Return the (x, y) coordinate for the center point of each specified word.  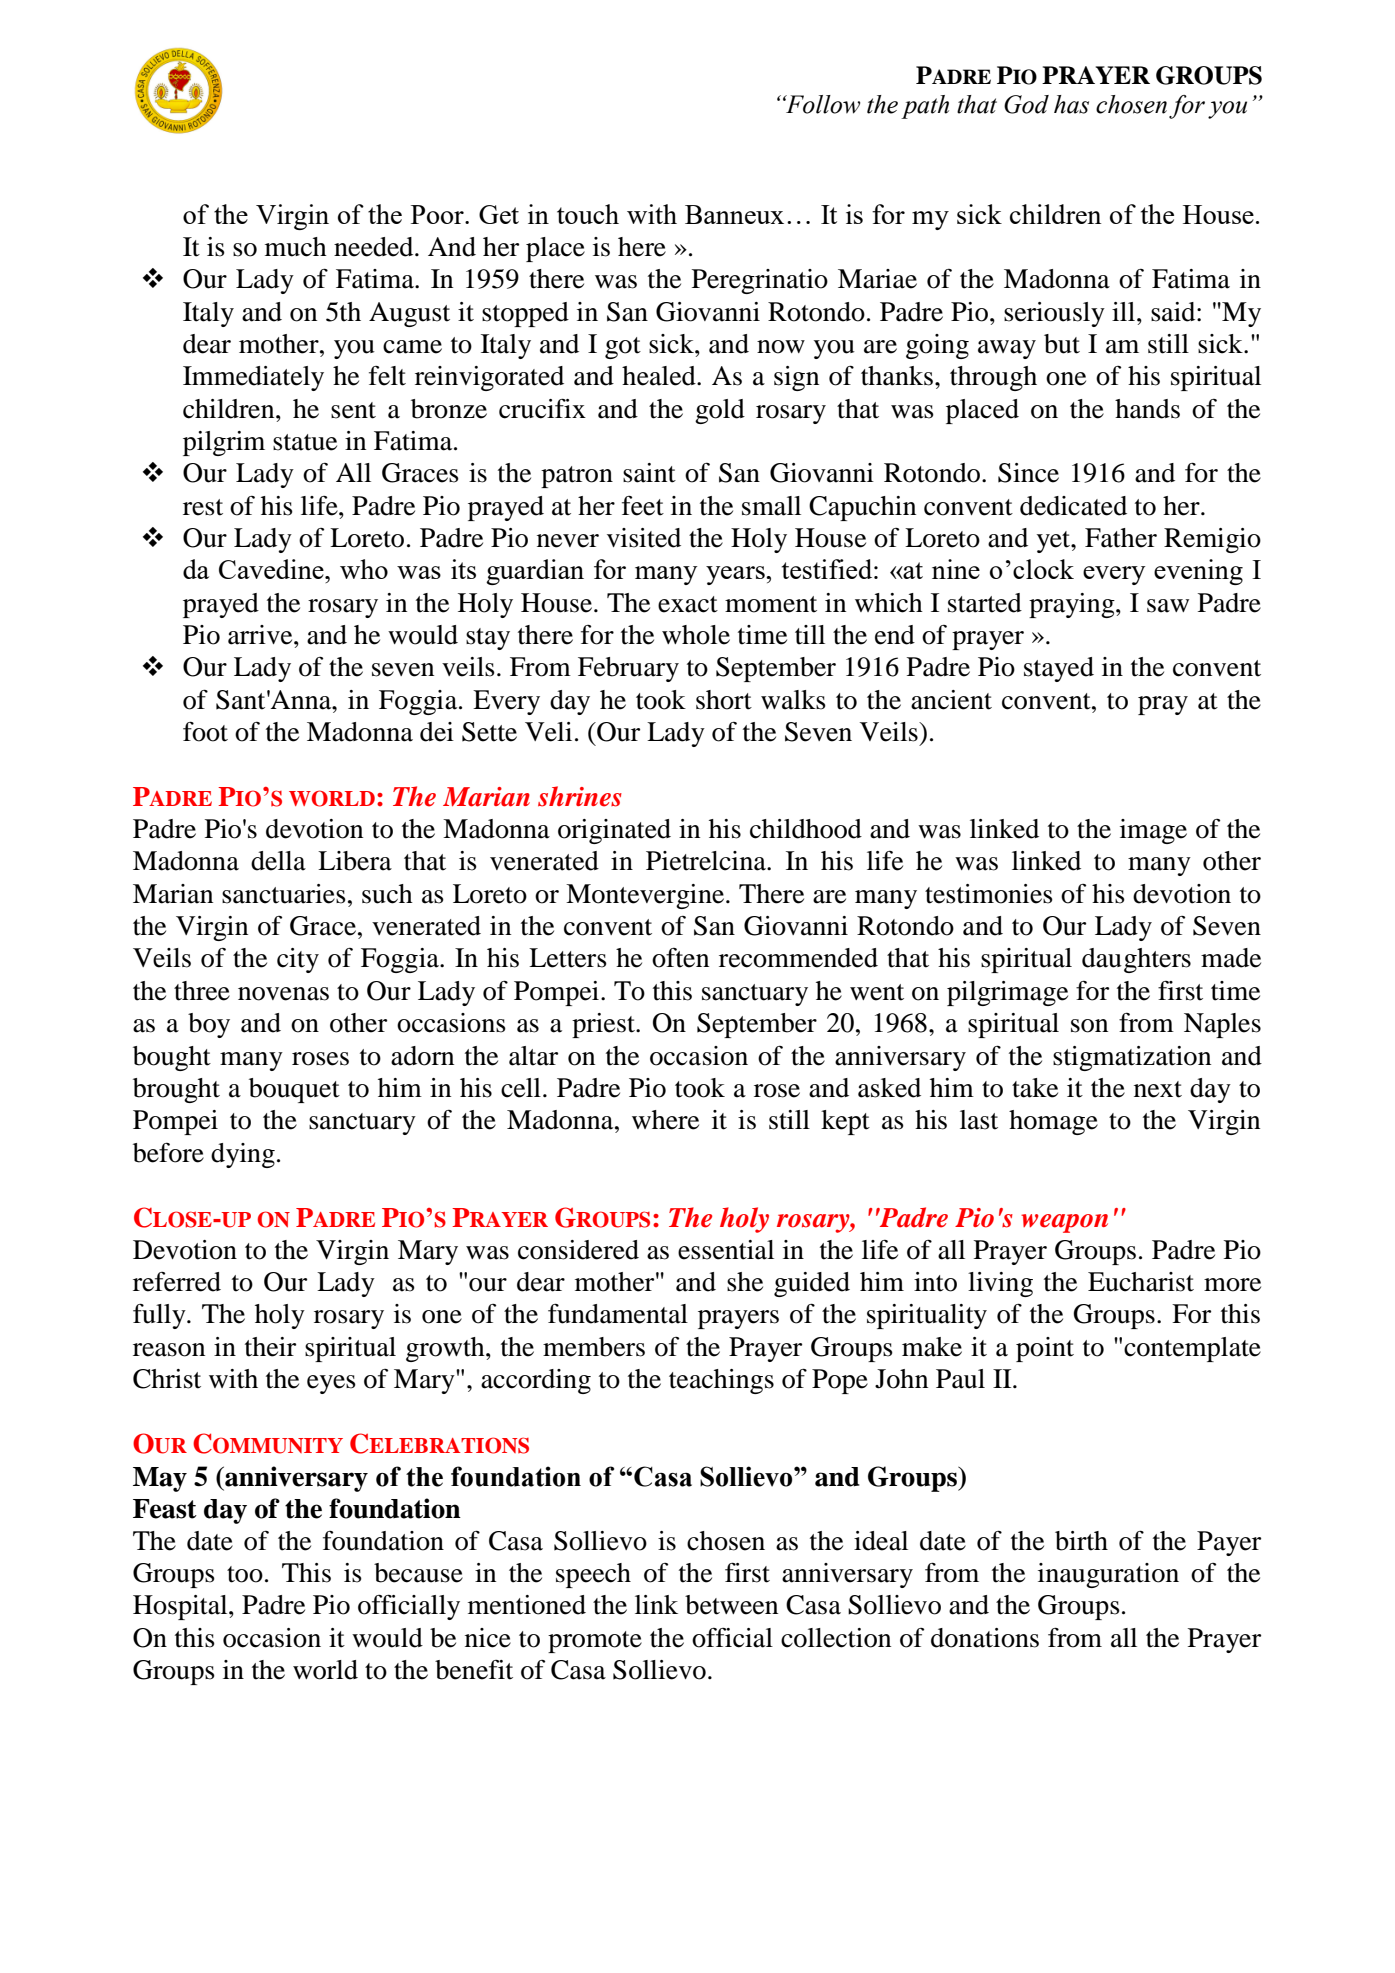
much (296, 247)
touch (588, 214)
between (731, 1605)
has (1071, 104)
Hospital (181, 1607)
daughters (1136, 960)
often (680, 958)
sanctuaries (284, 894)
